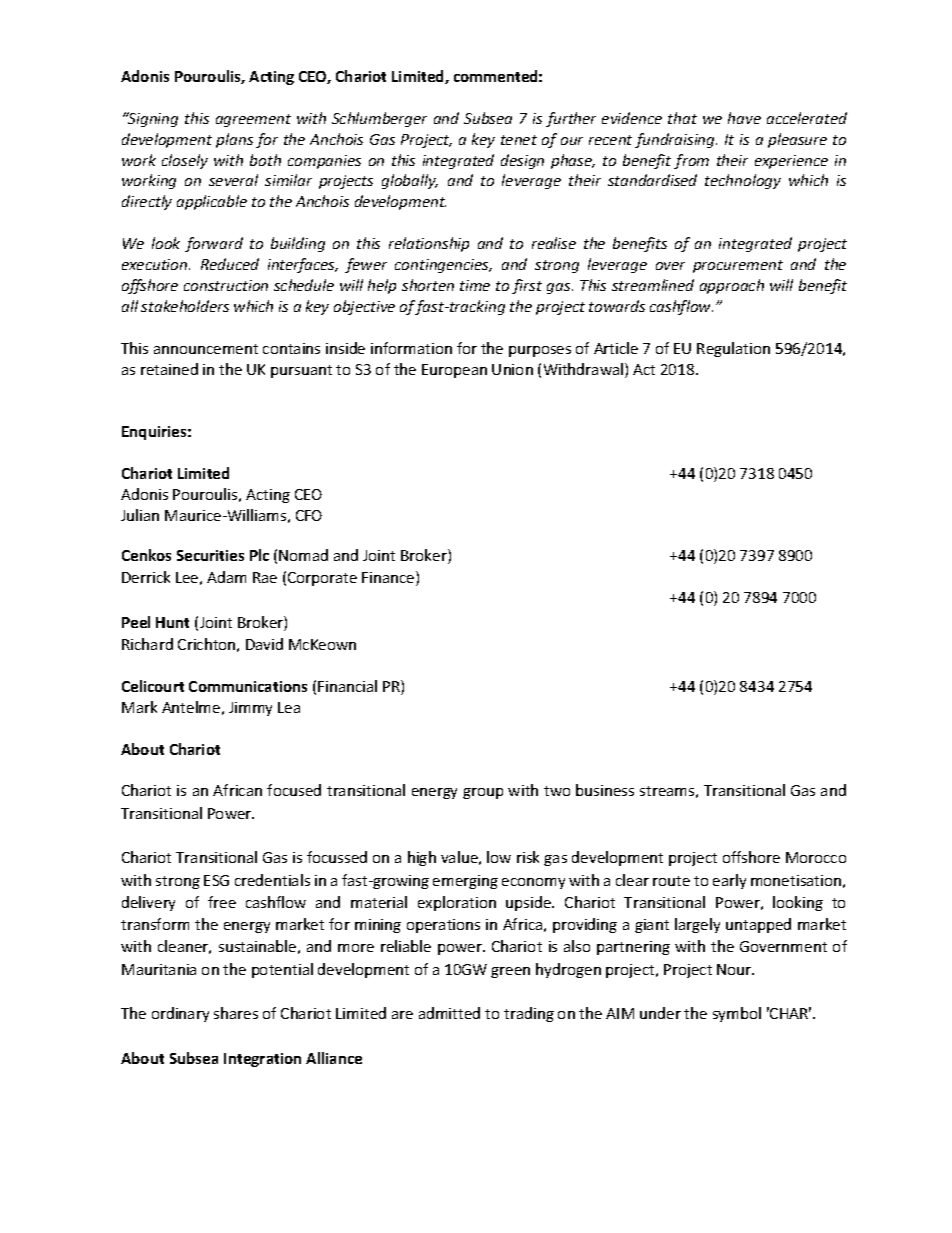  What do you see at coordinates (234, 140) in the image?
I see `plans` at bounding box center [234, 140].
